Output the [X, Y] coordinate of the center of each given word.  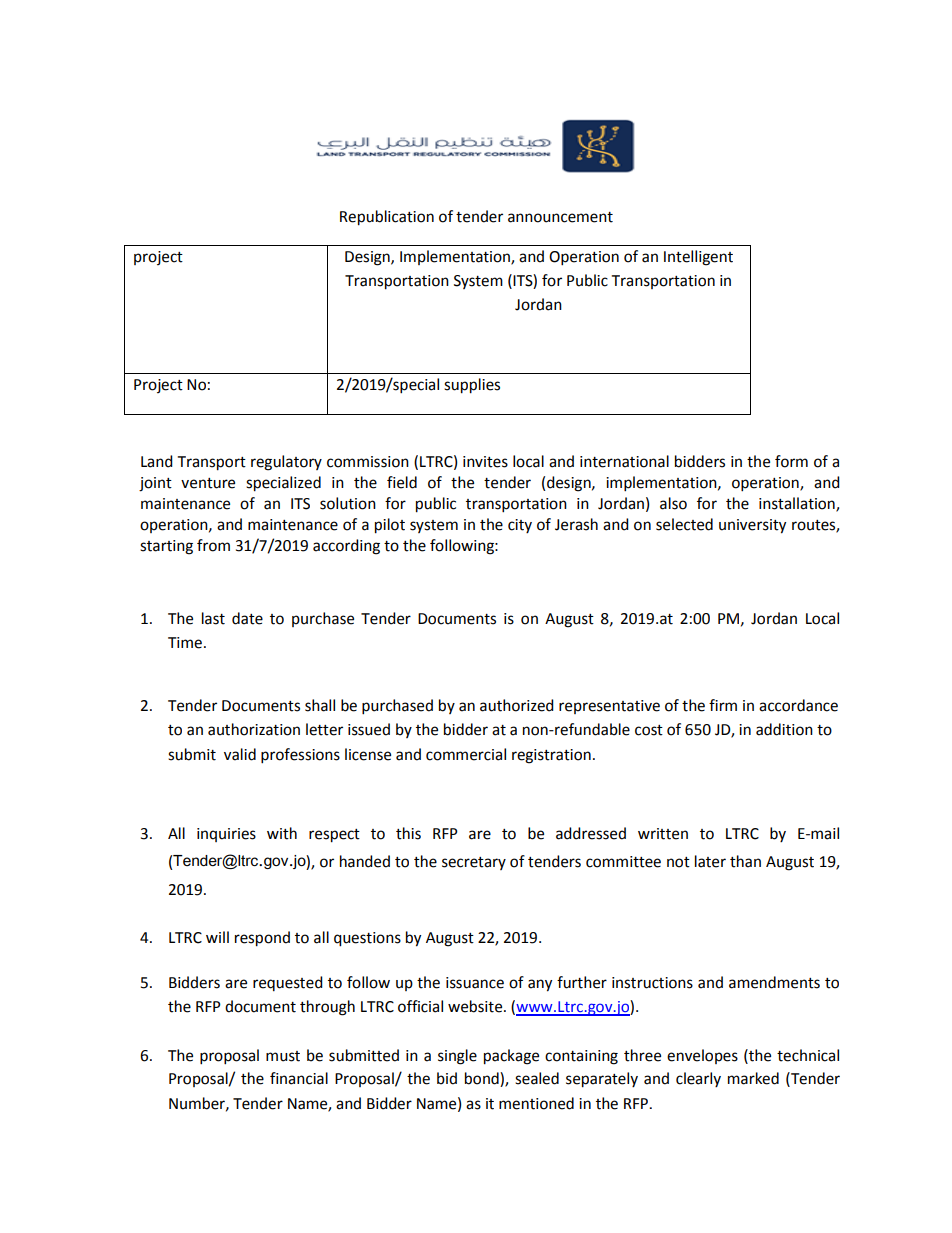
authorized [517, 705]
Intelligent [698, 258]
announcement [560, 217]
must [283, 1056]
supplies [472, 386]
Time [185, 643]
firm [723, 705]
